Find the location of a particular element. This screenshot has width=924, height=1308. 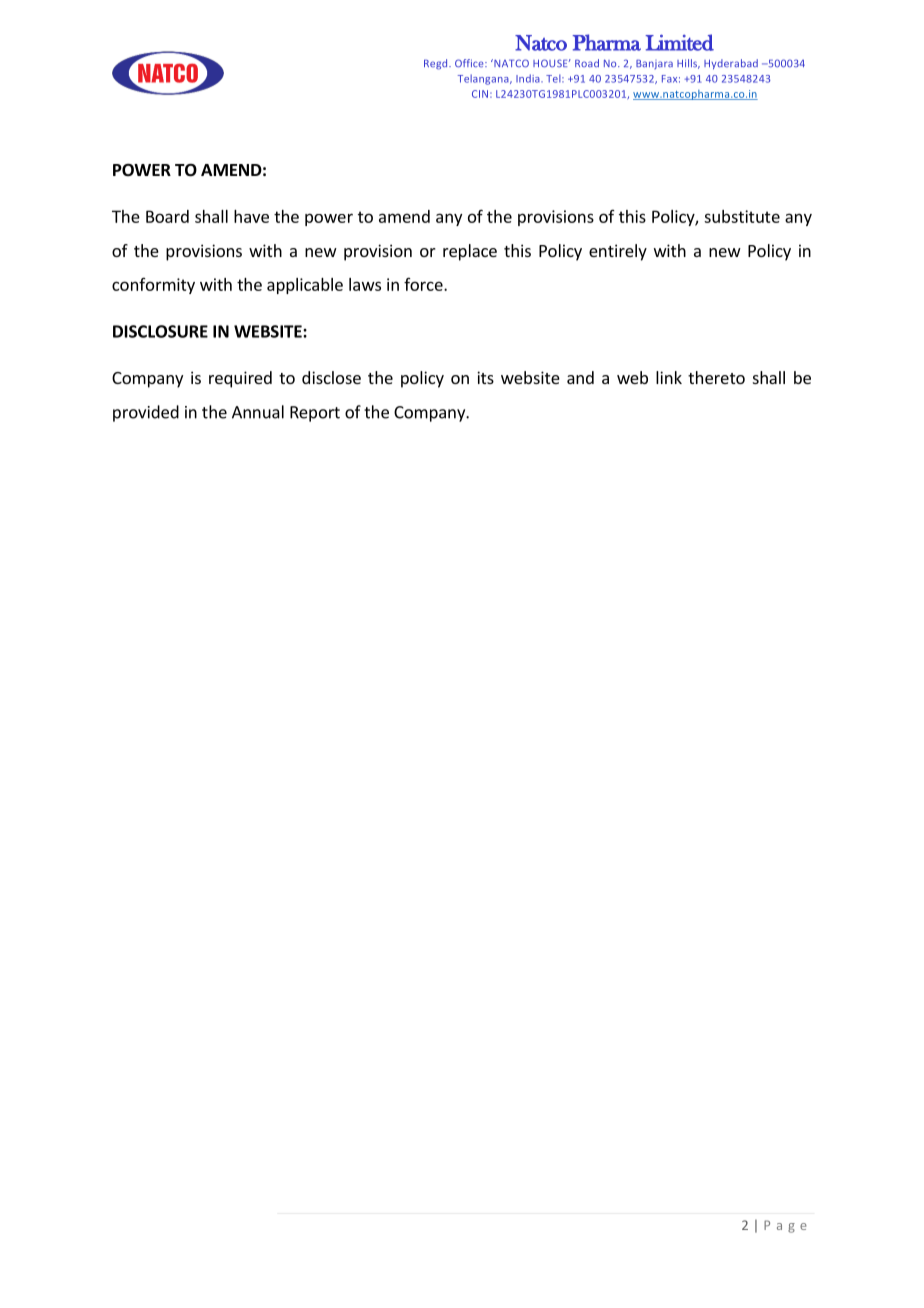

Road is located at coordinates (587, 63).
